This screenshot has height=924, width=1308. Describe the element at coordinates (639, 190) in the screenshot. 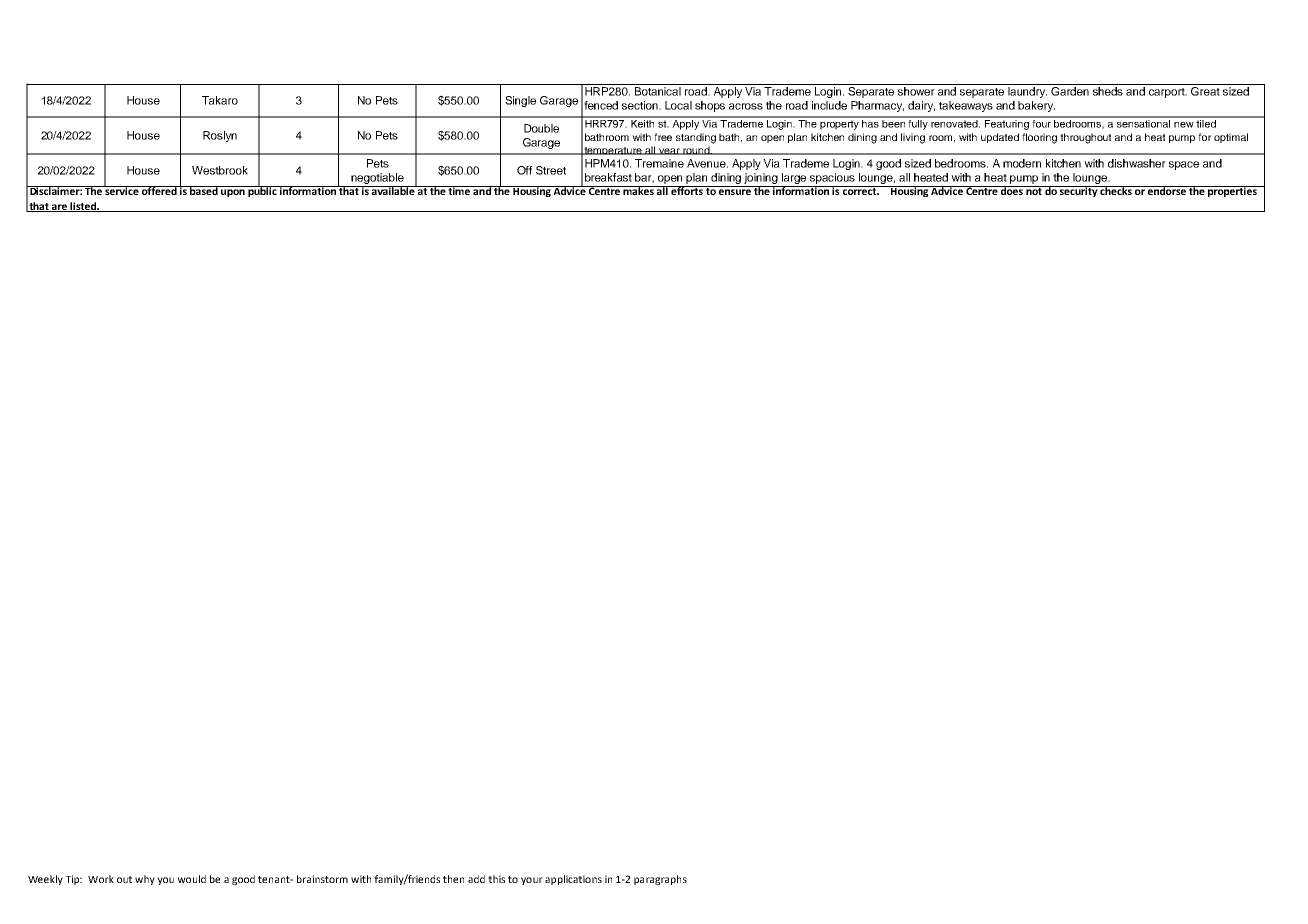

I see `makes` at that location.
